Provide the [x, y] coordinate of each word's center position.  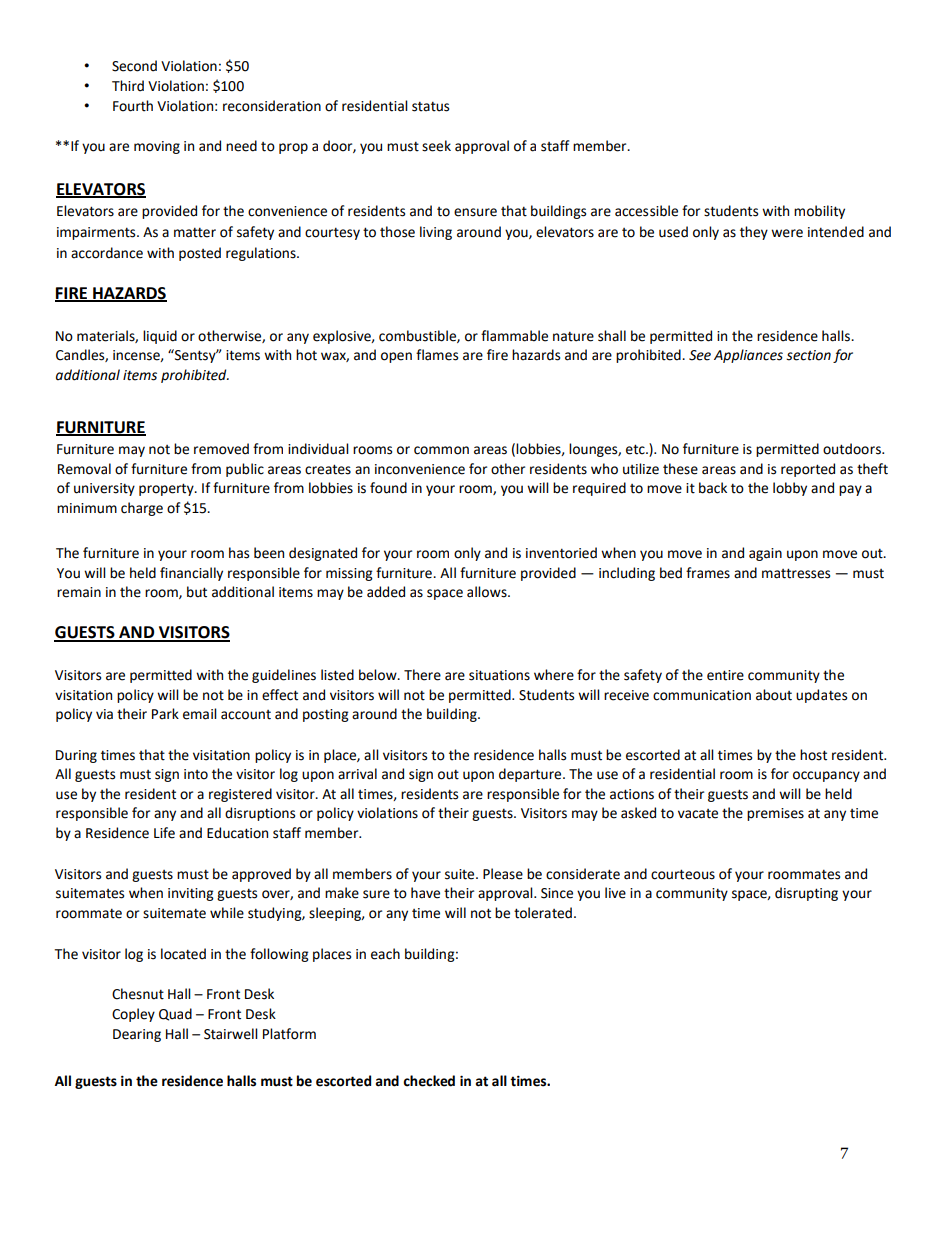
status [430, 106]
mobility [819, 212]
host [813, 755]
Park [165, 714]
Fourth [133, 106]
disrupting [806, 894]
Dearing [137, 1035]
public [245, 470]
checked [429, 1081]
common [441, 450]
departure [531, 775]
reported [808, 470]
